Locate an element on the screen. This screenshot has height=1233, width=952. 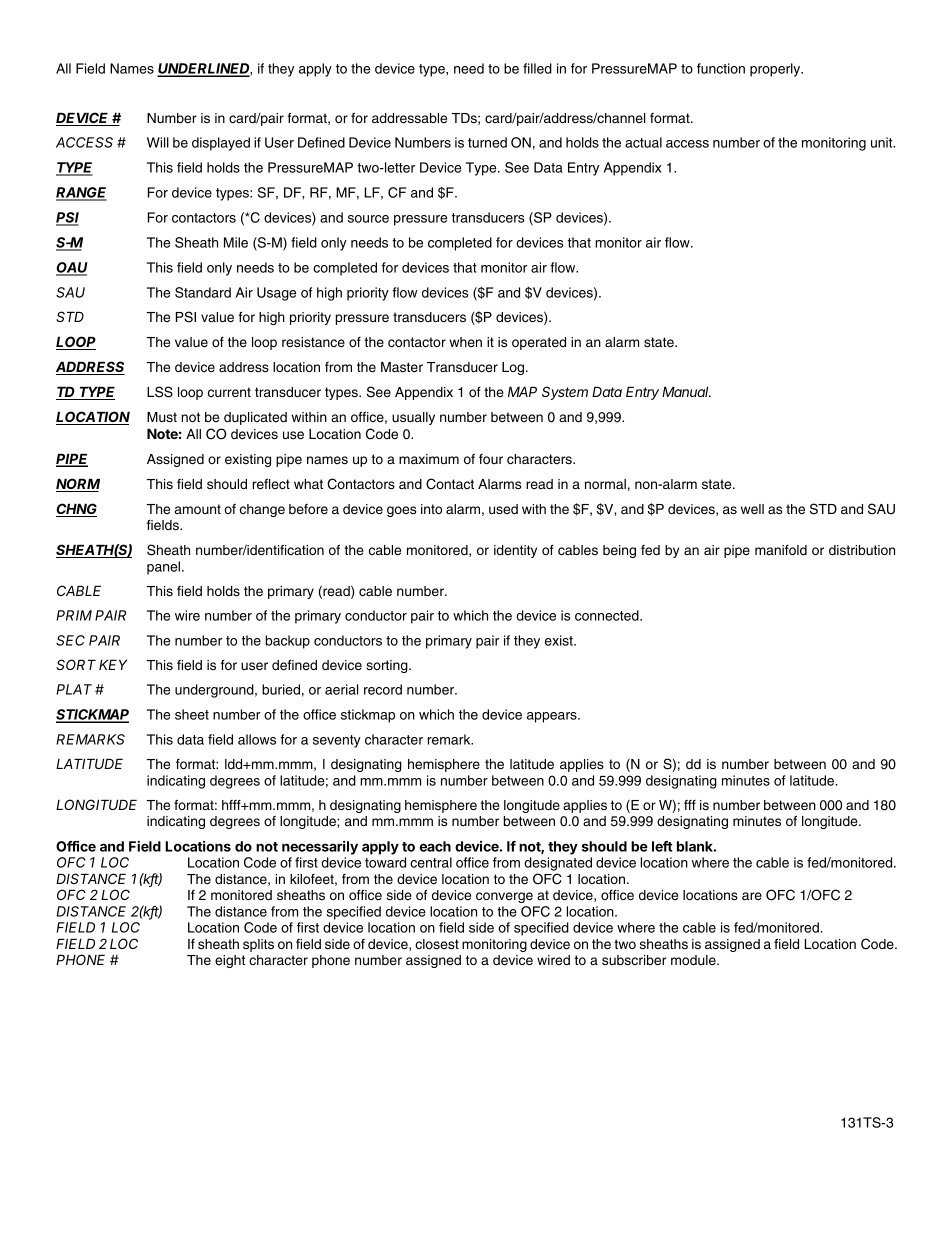
Manual is located at coordinates (686, 391).
